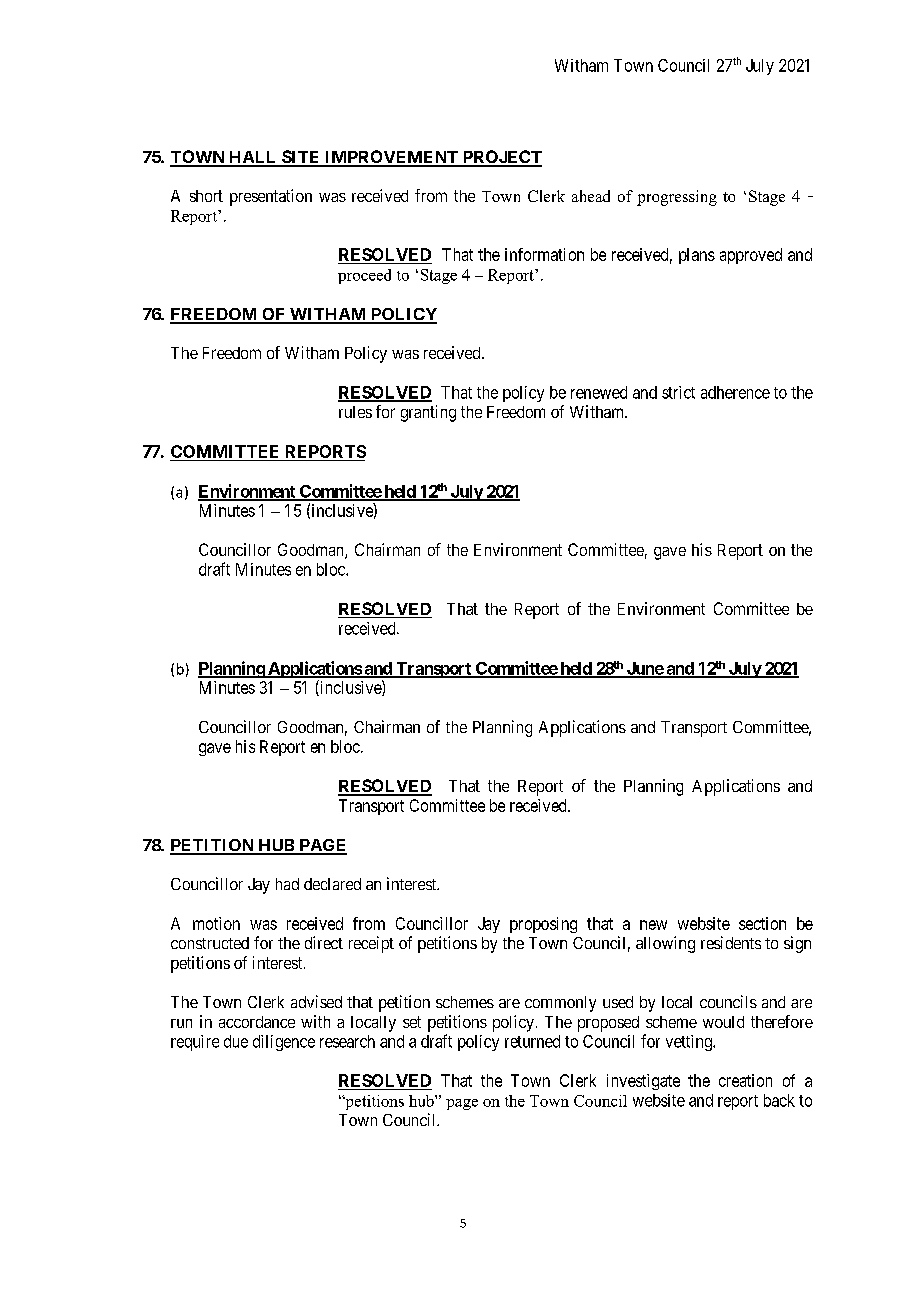 The image size is (924, 1308). I want to click on due, so click(236, 1041).
